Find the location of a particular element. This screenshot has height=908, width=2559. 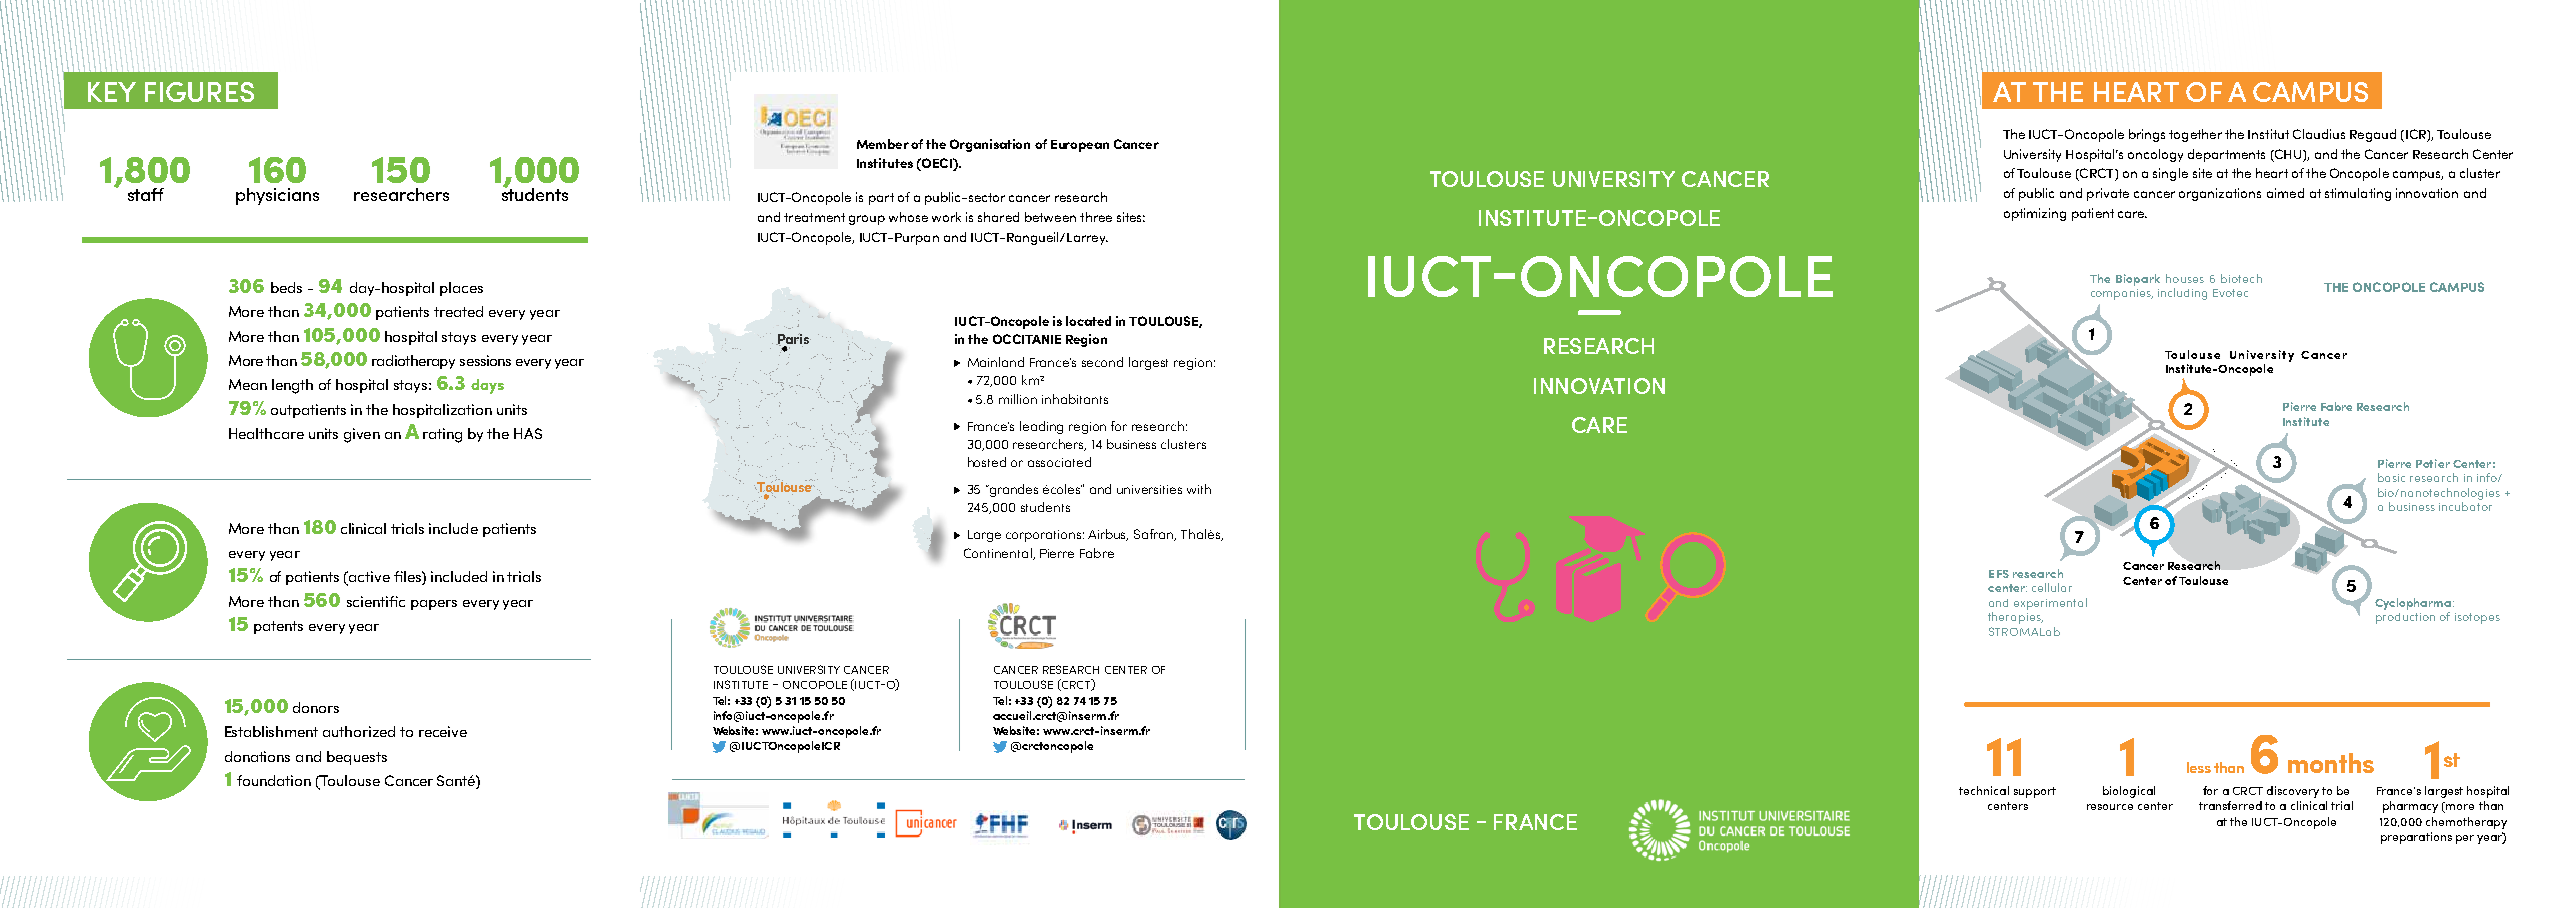

including is located at coordinates (2182, 294).
